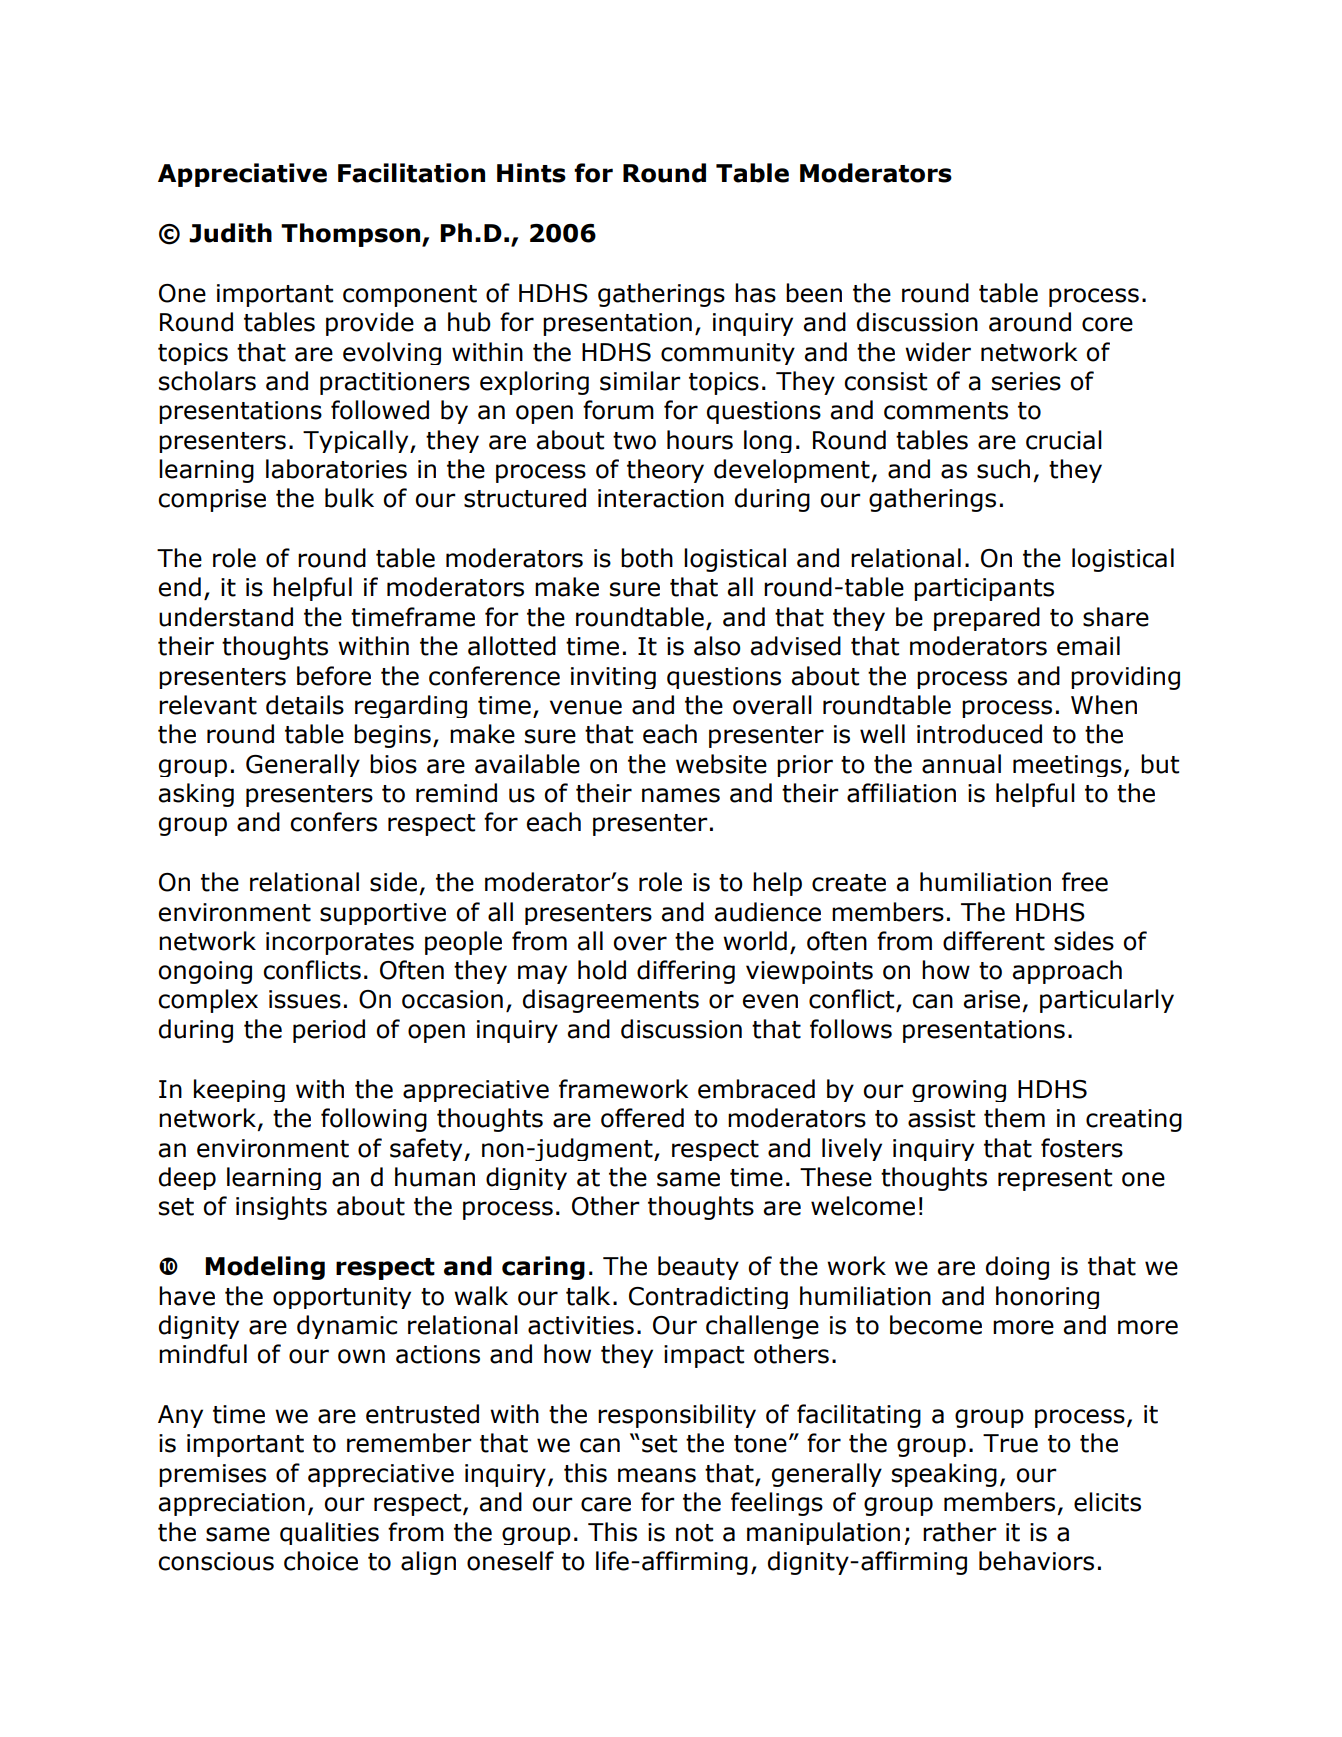  I want to click on keeping, so click(239, 1090).
